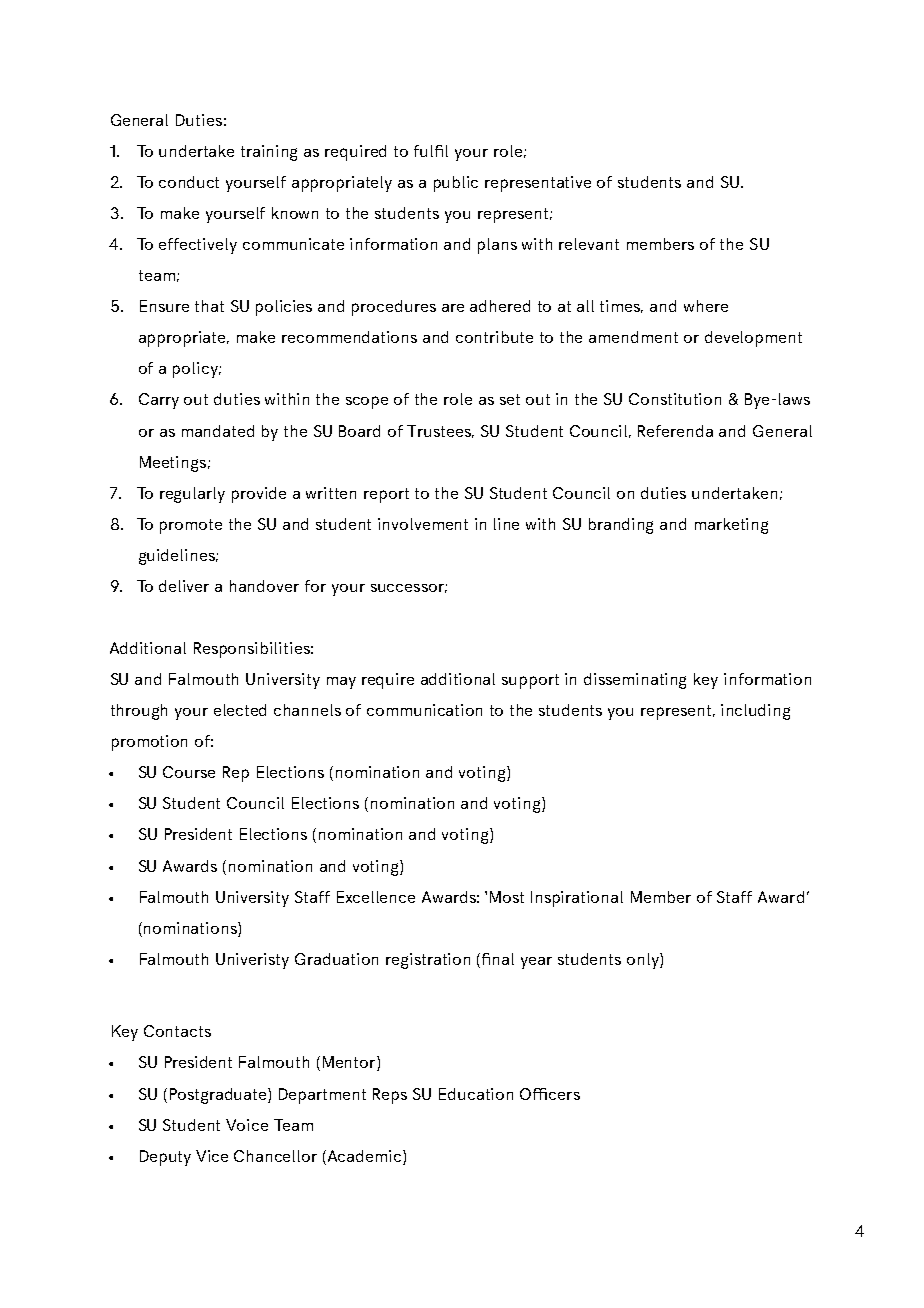 Image resolution: width=924 pixels, height=1308 pixels. What do you see at coordinates (247, 1125) in the page?
I see `Voice` at bounding box center [247, 1125].
